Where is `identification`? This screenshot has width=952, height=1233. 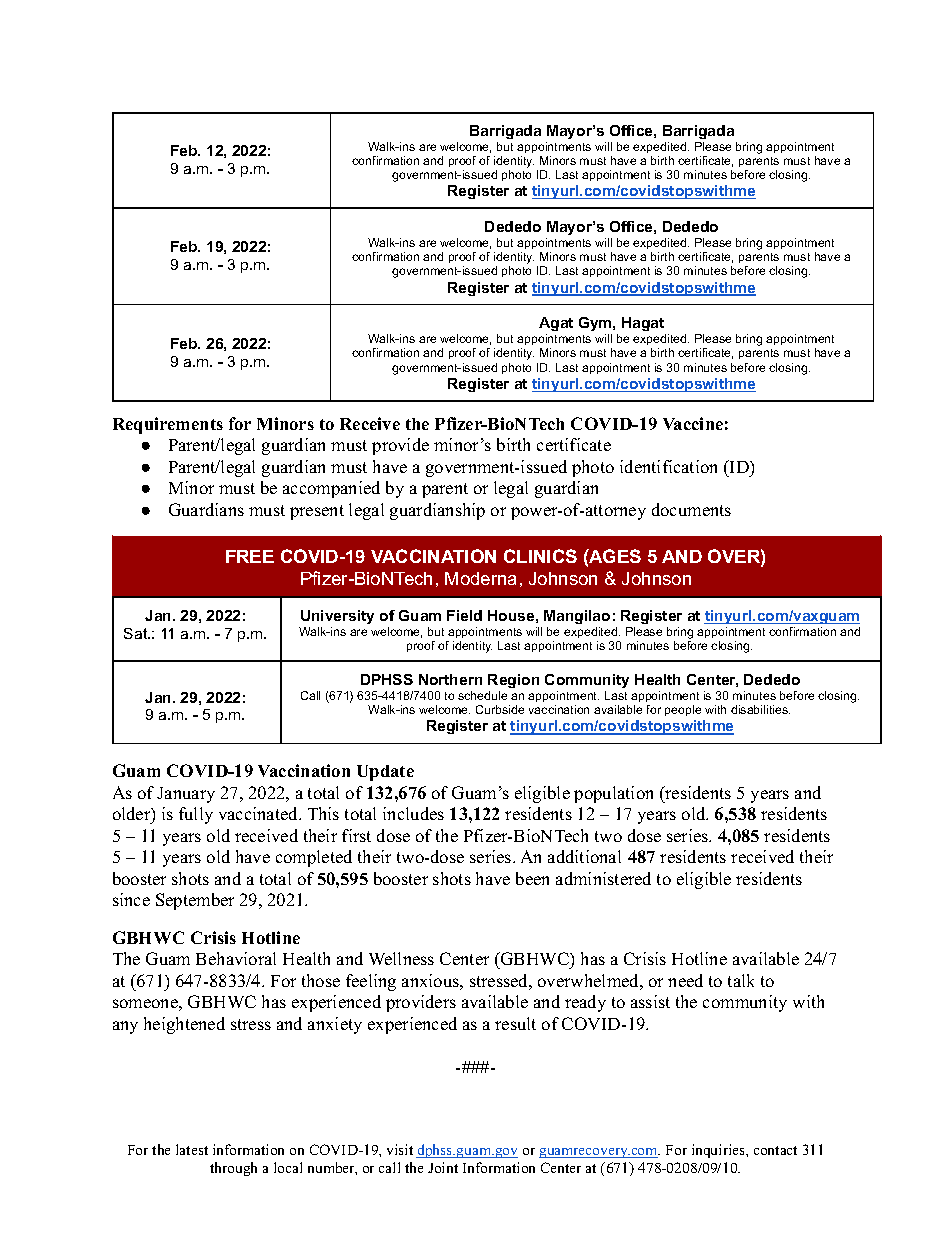 identification is located at coordinates (668, 466).
